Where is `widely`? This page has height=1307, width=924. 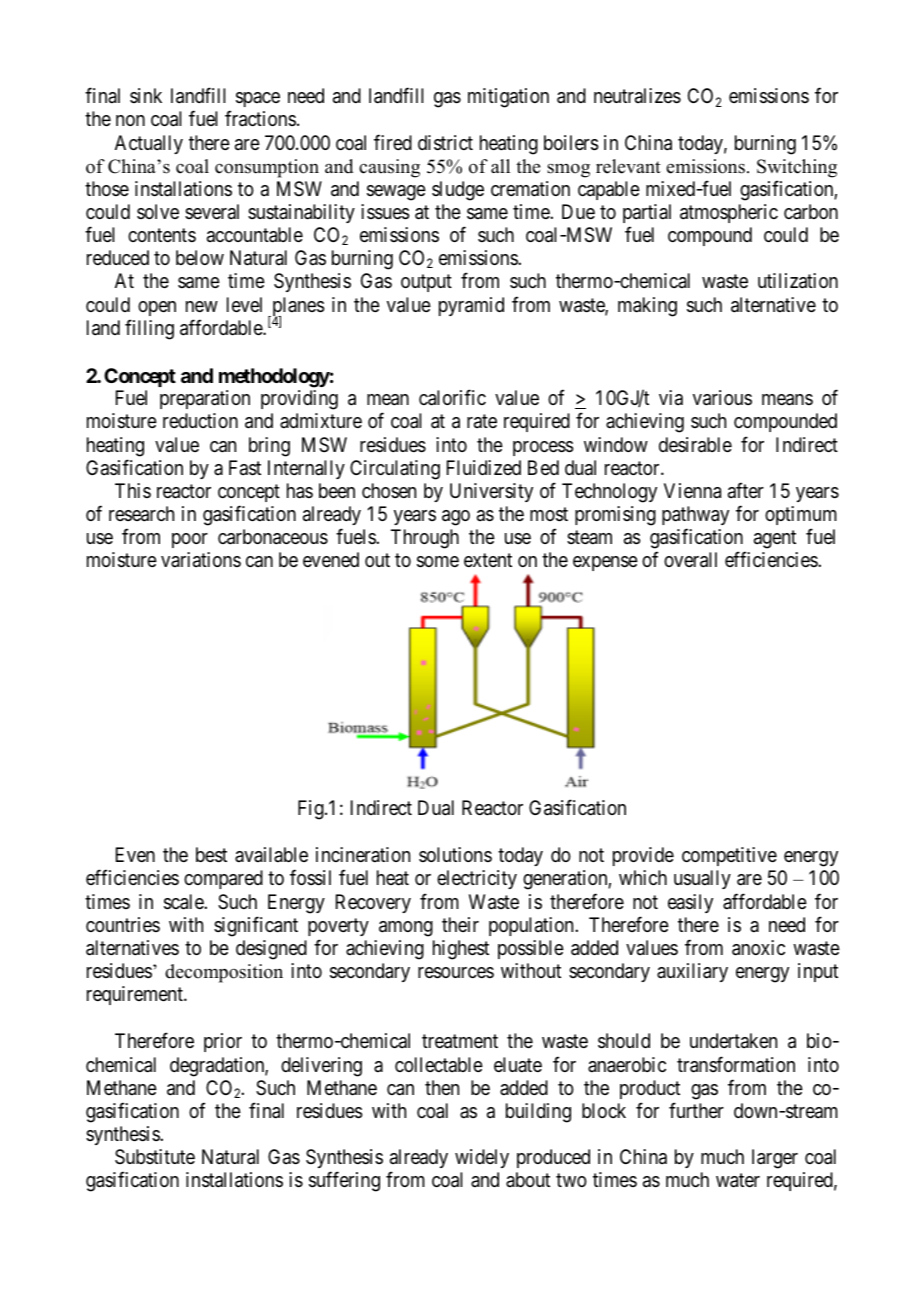 widely is located at coordinates (482, 1158).
